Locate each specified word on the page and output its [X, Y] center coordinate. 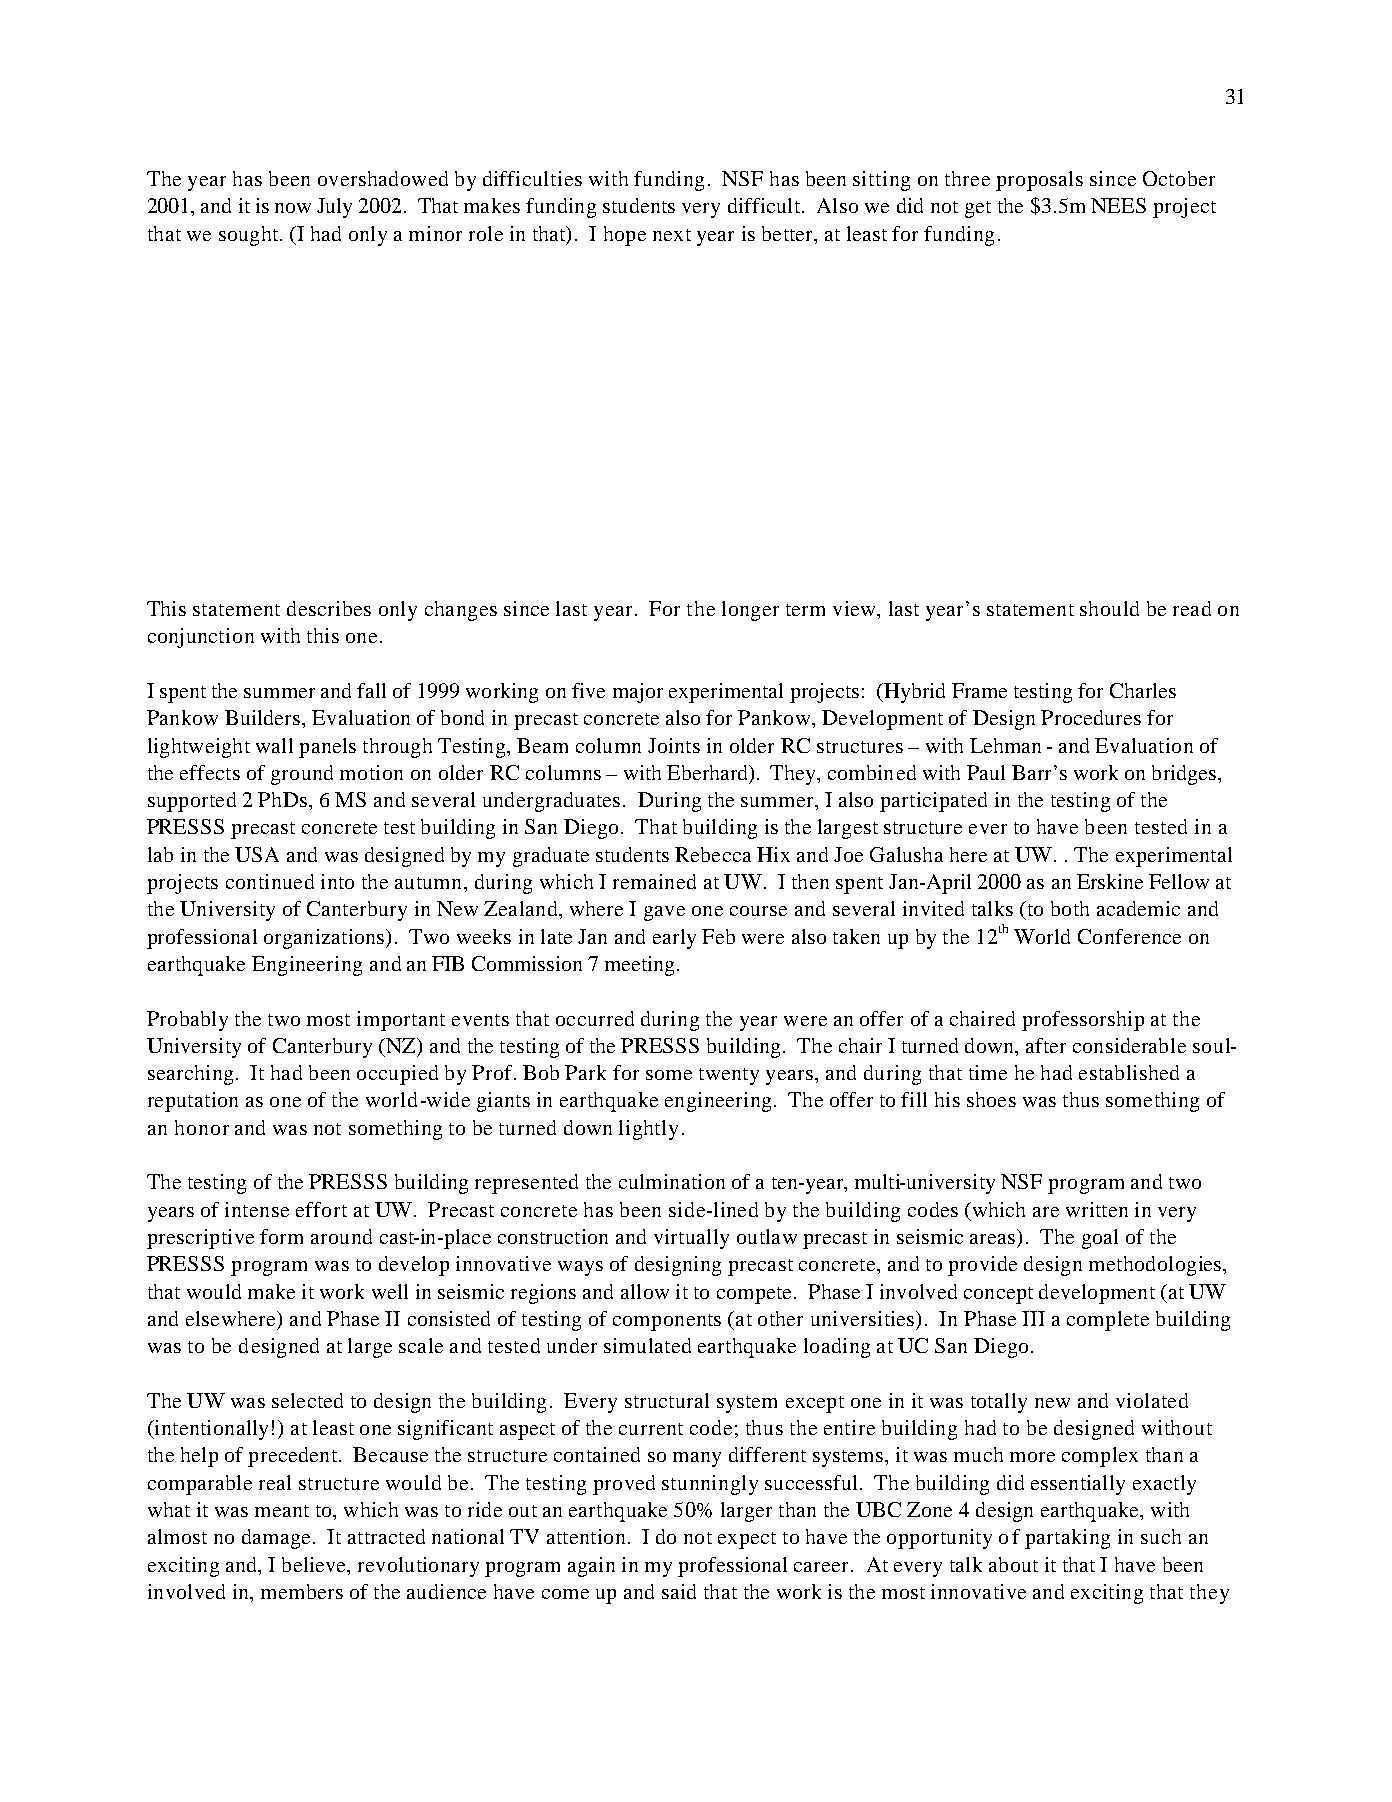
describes [329, 608]
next [672, 235]
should [1109, 608]
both [1070, 908]
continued [270, 881]
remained [654, 881]
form [281, 1236]
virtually [691, 1239]
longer [750, 611]
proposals [1039, 181]
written [1097, 1209]
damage [276, 1539]
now [293, 208]
